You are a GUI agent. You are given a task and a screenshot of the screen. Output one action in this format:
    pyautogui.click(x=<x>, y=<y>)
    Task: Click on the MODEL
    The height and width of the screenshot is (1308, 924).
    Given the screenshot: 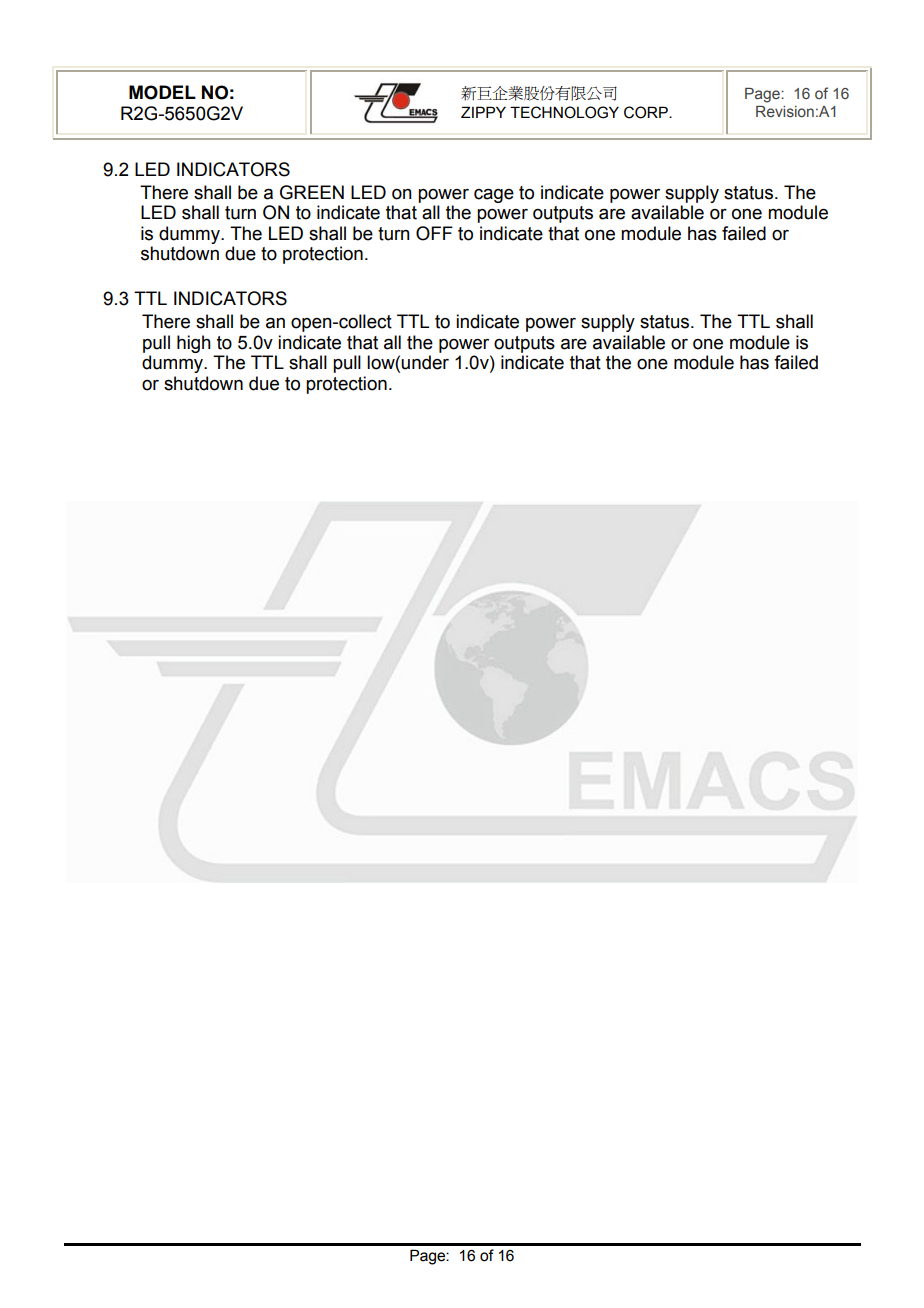 What is the action you would take?
    pyautogui.click(x=162, y=92)
